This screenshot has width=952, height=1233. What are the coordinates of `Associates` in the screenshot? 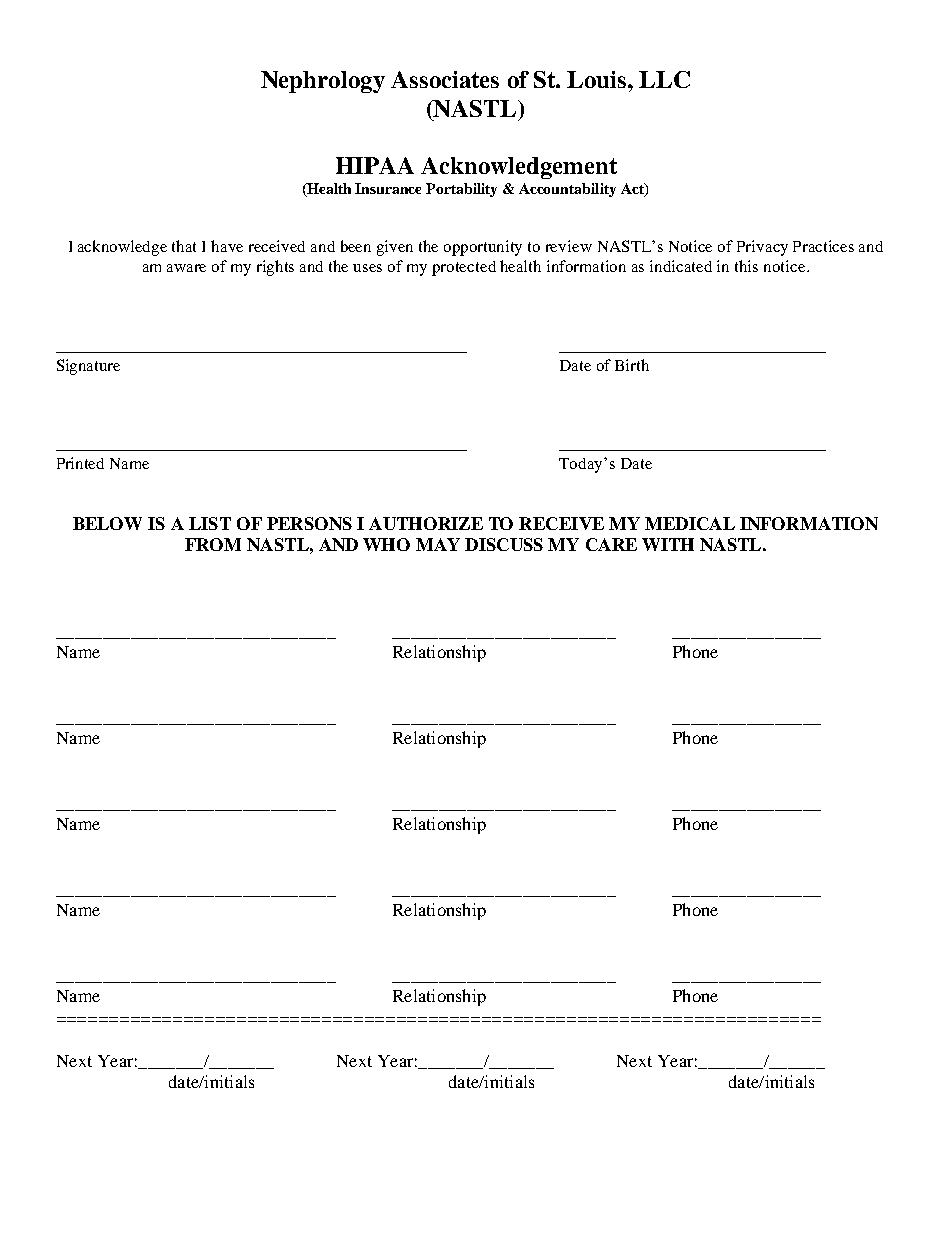 It's located at (445, 79).
